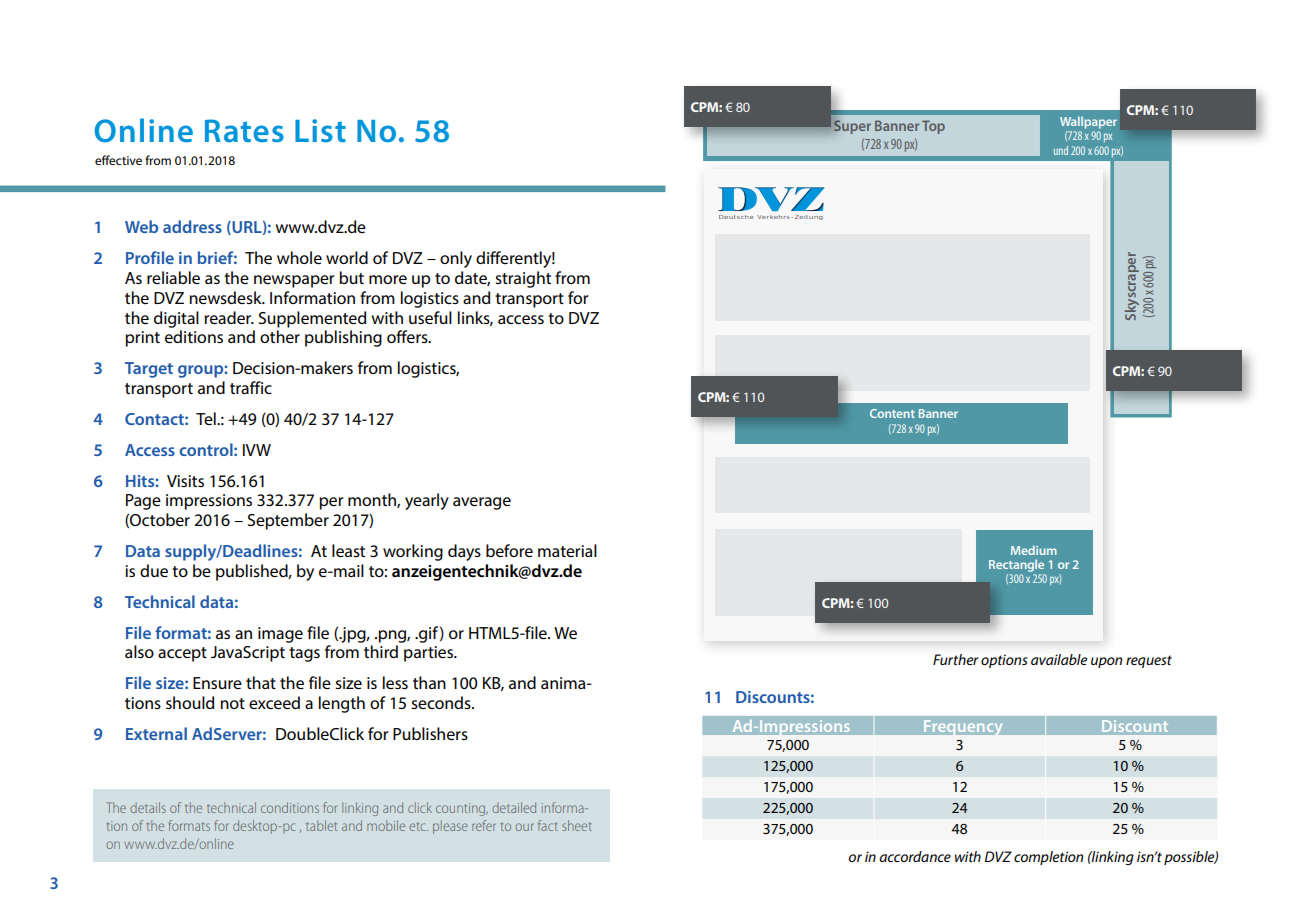  Describe the element at coordinates (320, 130) in the screenshot. I see `List` at that location.
